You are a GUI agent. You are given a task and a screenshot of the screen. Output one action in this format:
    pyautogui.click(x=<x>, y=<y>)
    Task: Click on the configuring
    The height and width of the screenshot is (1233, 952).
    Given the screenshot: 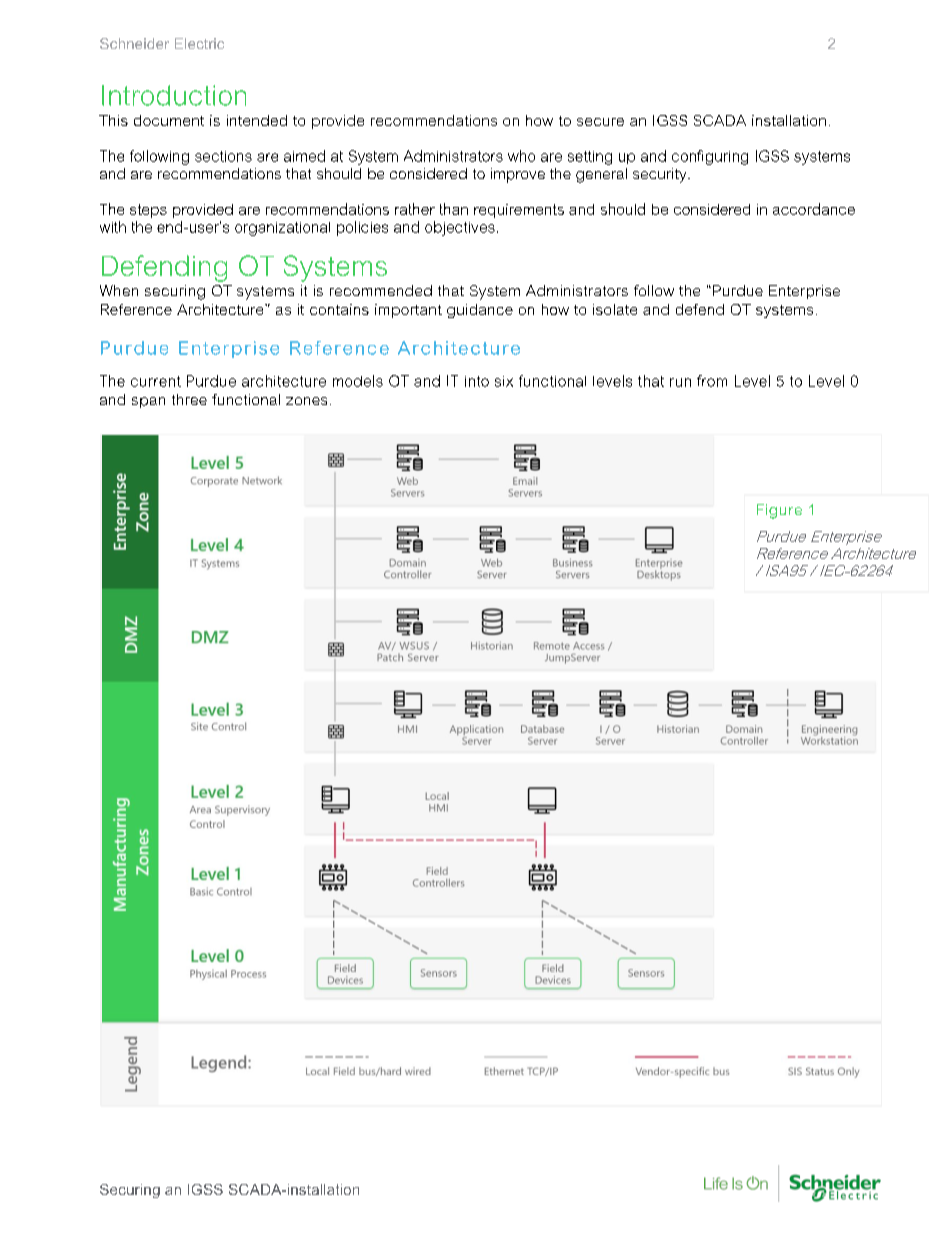 What is the action you would take?
    pyautogui.click(x=710, y=157)
